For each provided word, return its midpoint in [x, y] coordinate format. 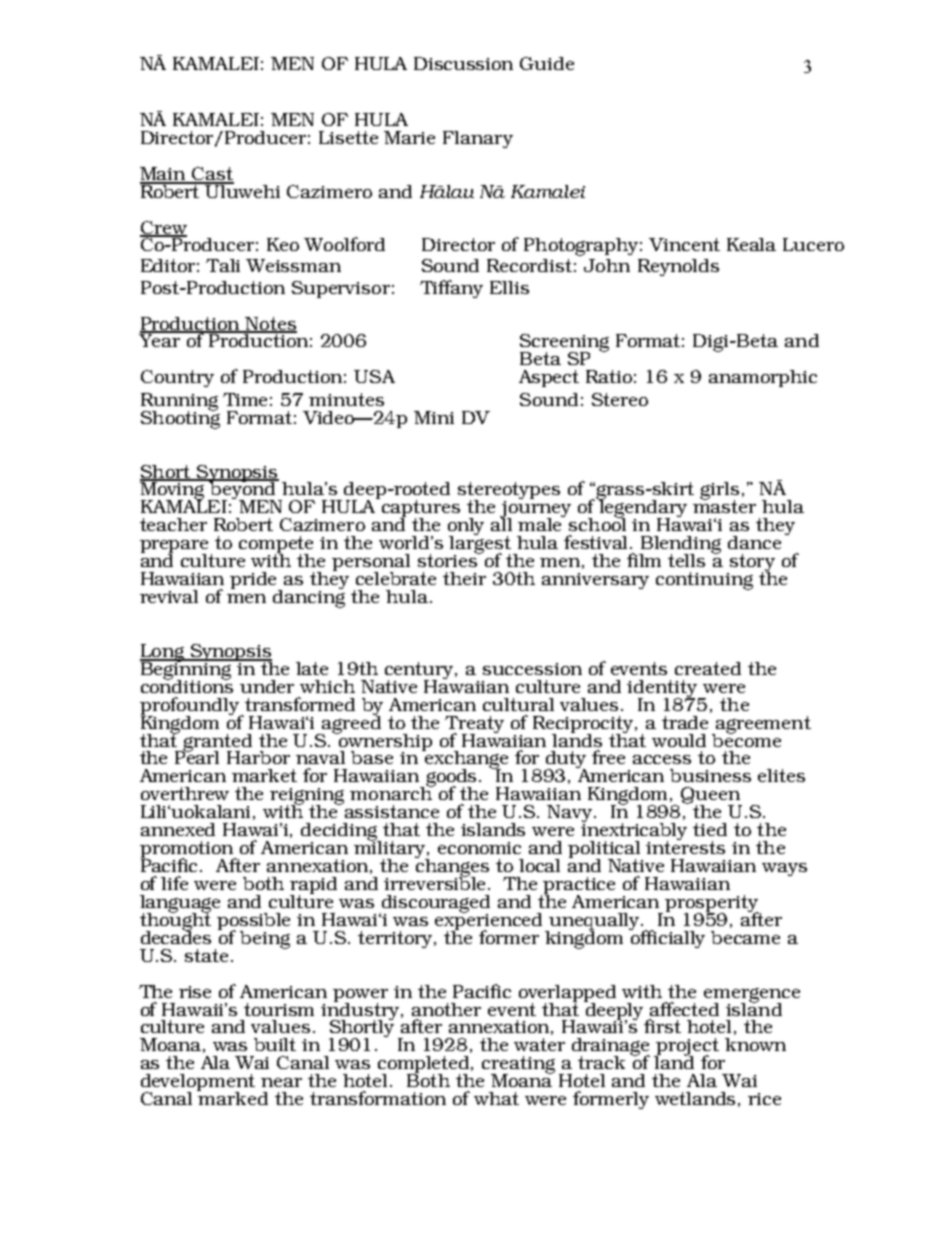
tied [710, 829]
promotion [188, 851]
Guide [547, 63]
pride [255, 581]
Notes [270, 324]
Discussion [463, 63]
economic [479, 848]
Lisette [348, 137]
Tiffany [451, 289]
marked [232, 1097]
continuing [704, 581]
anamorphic [763, 378]
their [464, 578]
